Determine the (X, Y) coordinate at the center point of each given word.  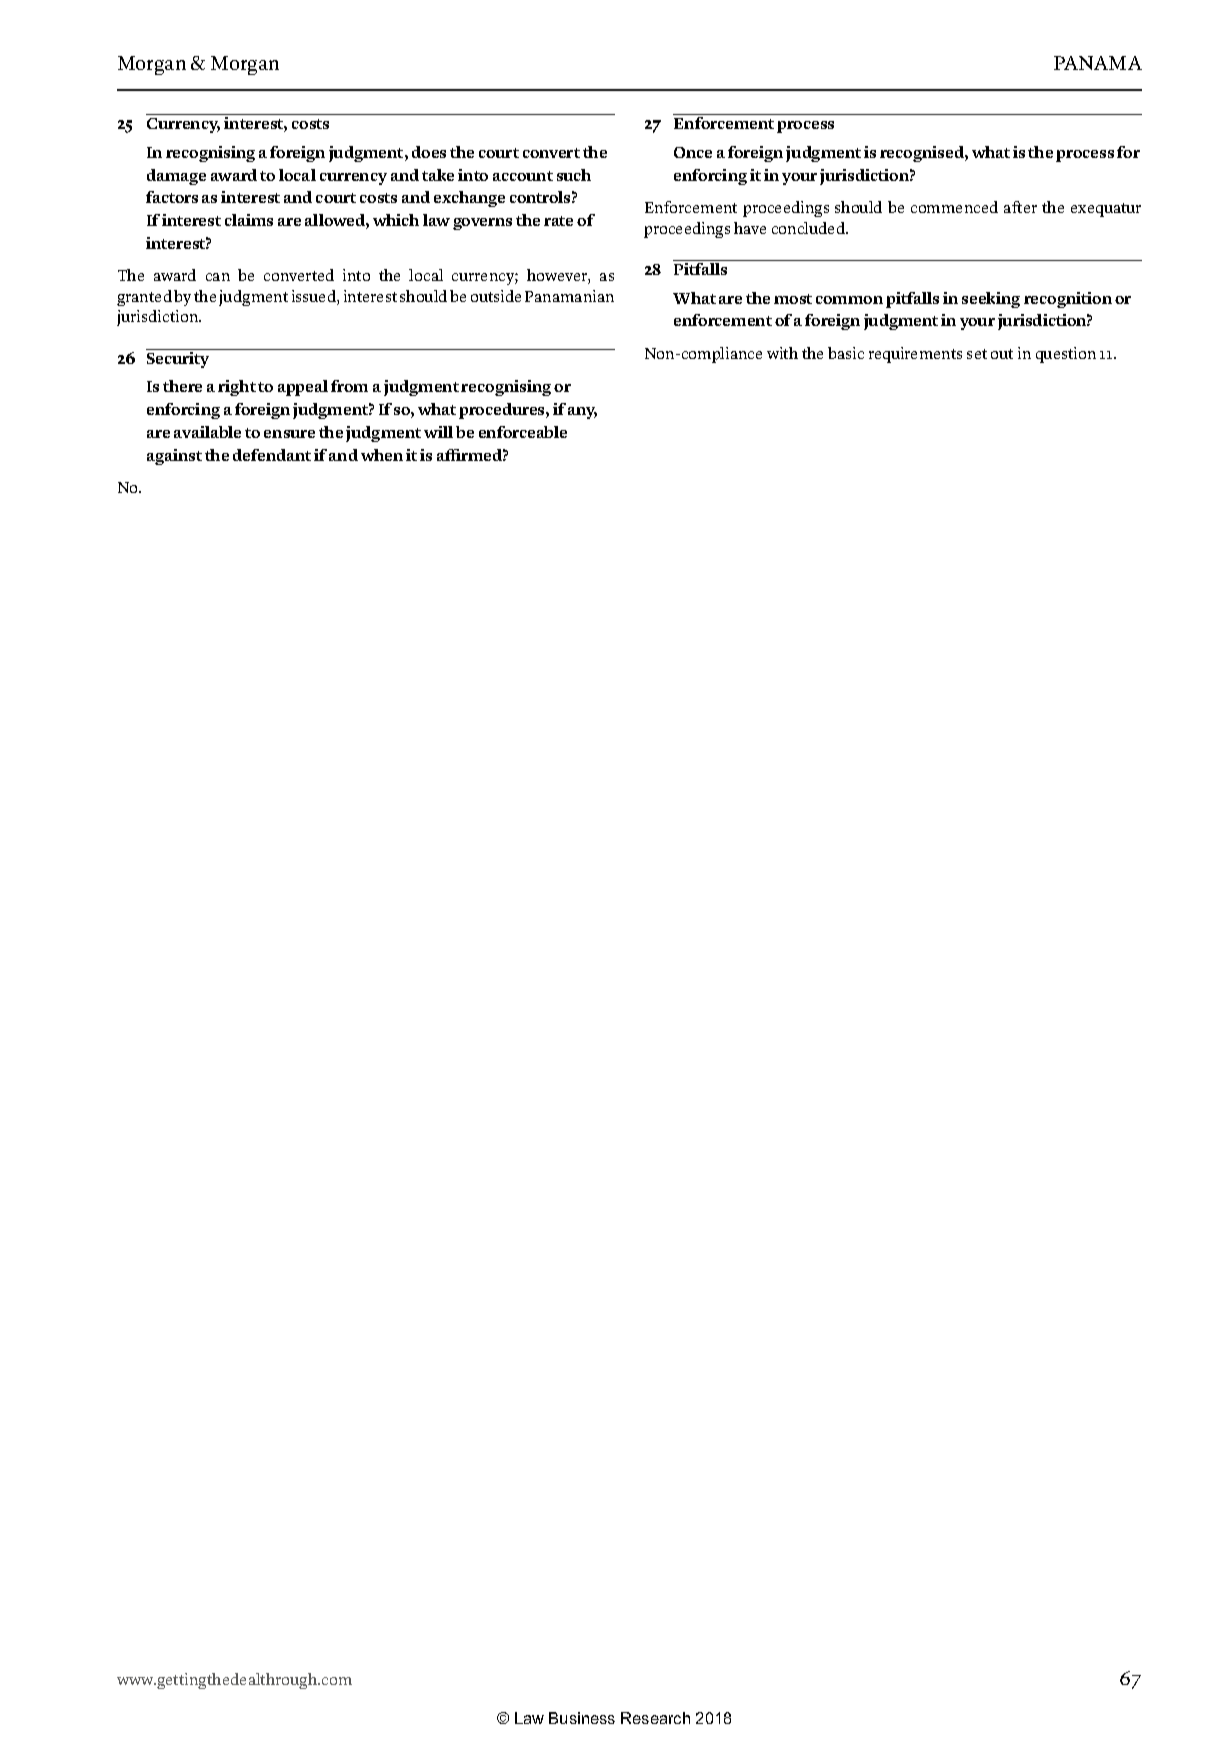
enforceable (523, 432)
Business (582, 1718)
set (977, 354)
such (574, 175)
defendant (272, 455)
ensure (289, 434)
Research (655, 1718)
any (582, 413)
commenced (954, 207)
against (174, 457)
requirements (915, 355)
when (382, 455)
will (438, 432)
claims (249, 220)
